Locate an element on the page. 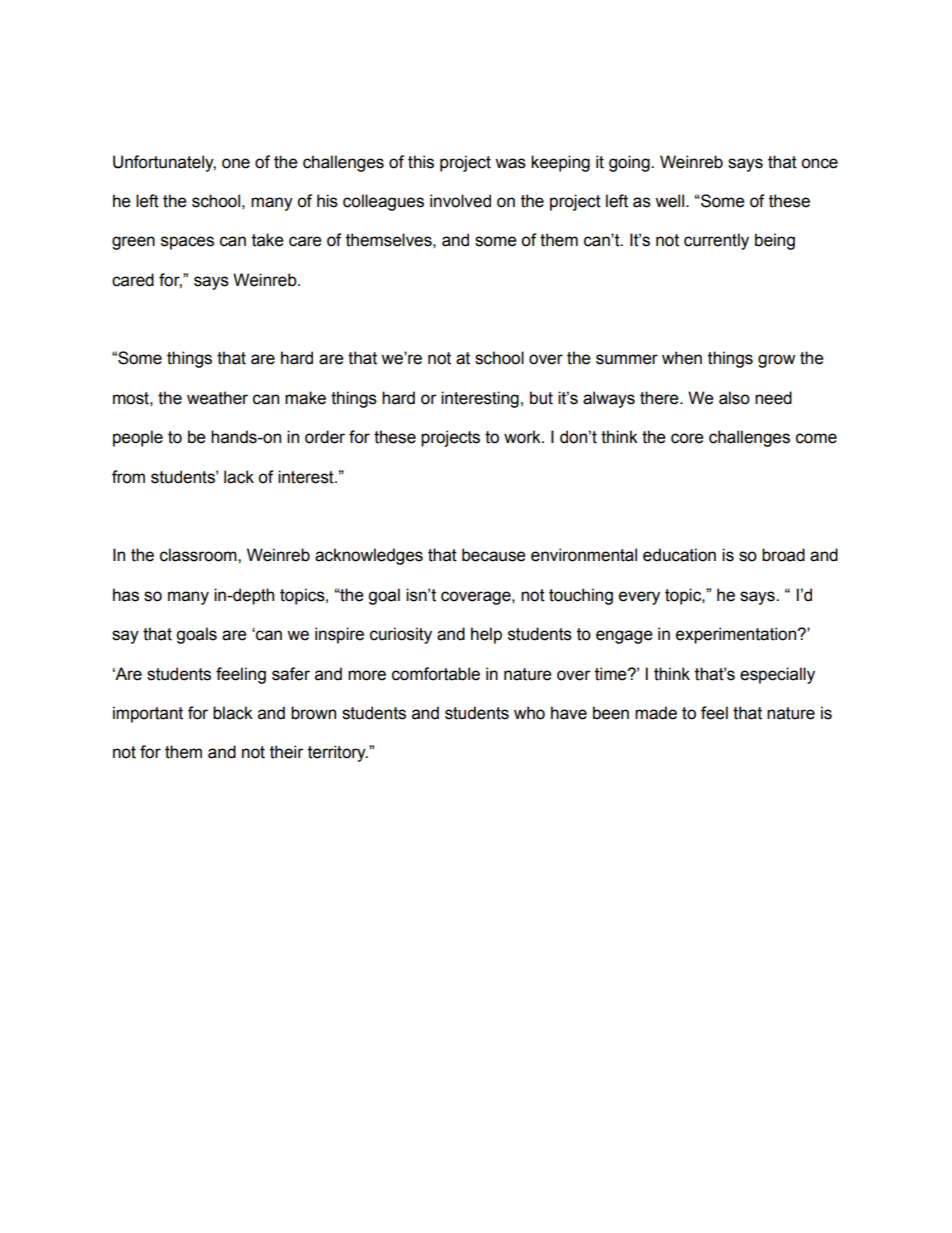 This page has width=952, height=1233. people is located at coordinates (138, 438).
